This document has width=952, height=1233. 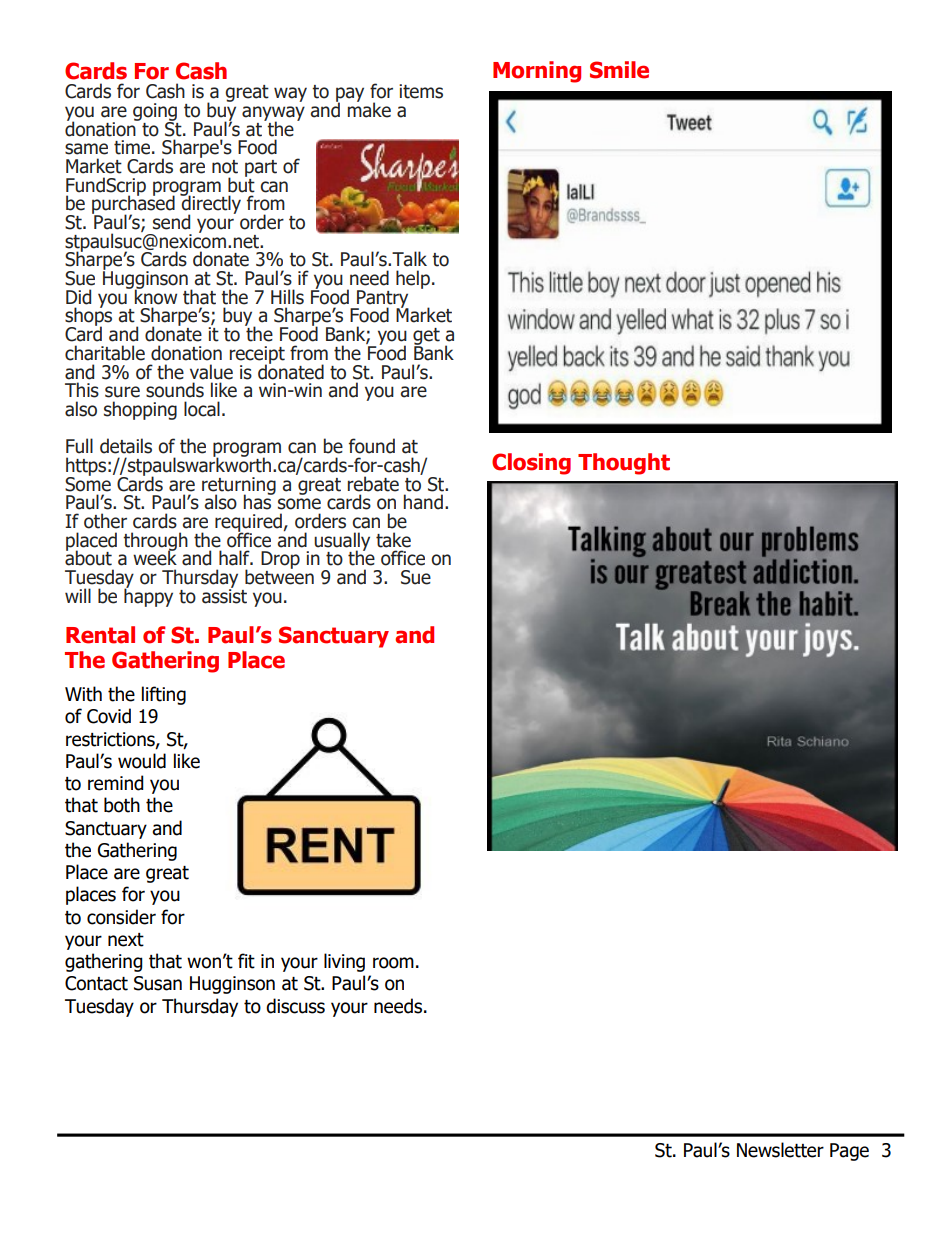 I want to click on Smile, so click(x=619, y=70).
